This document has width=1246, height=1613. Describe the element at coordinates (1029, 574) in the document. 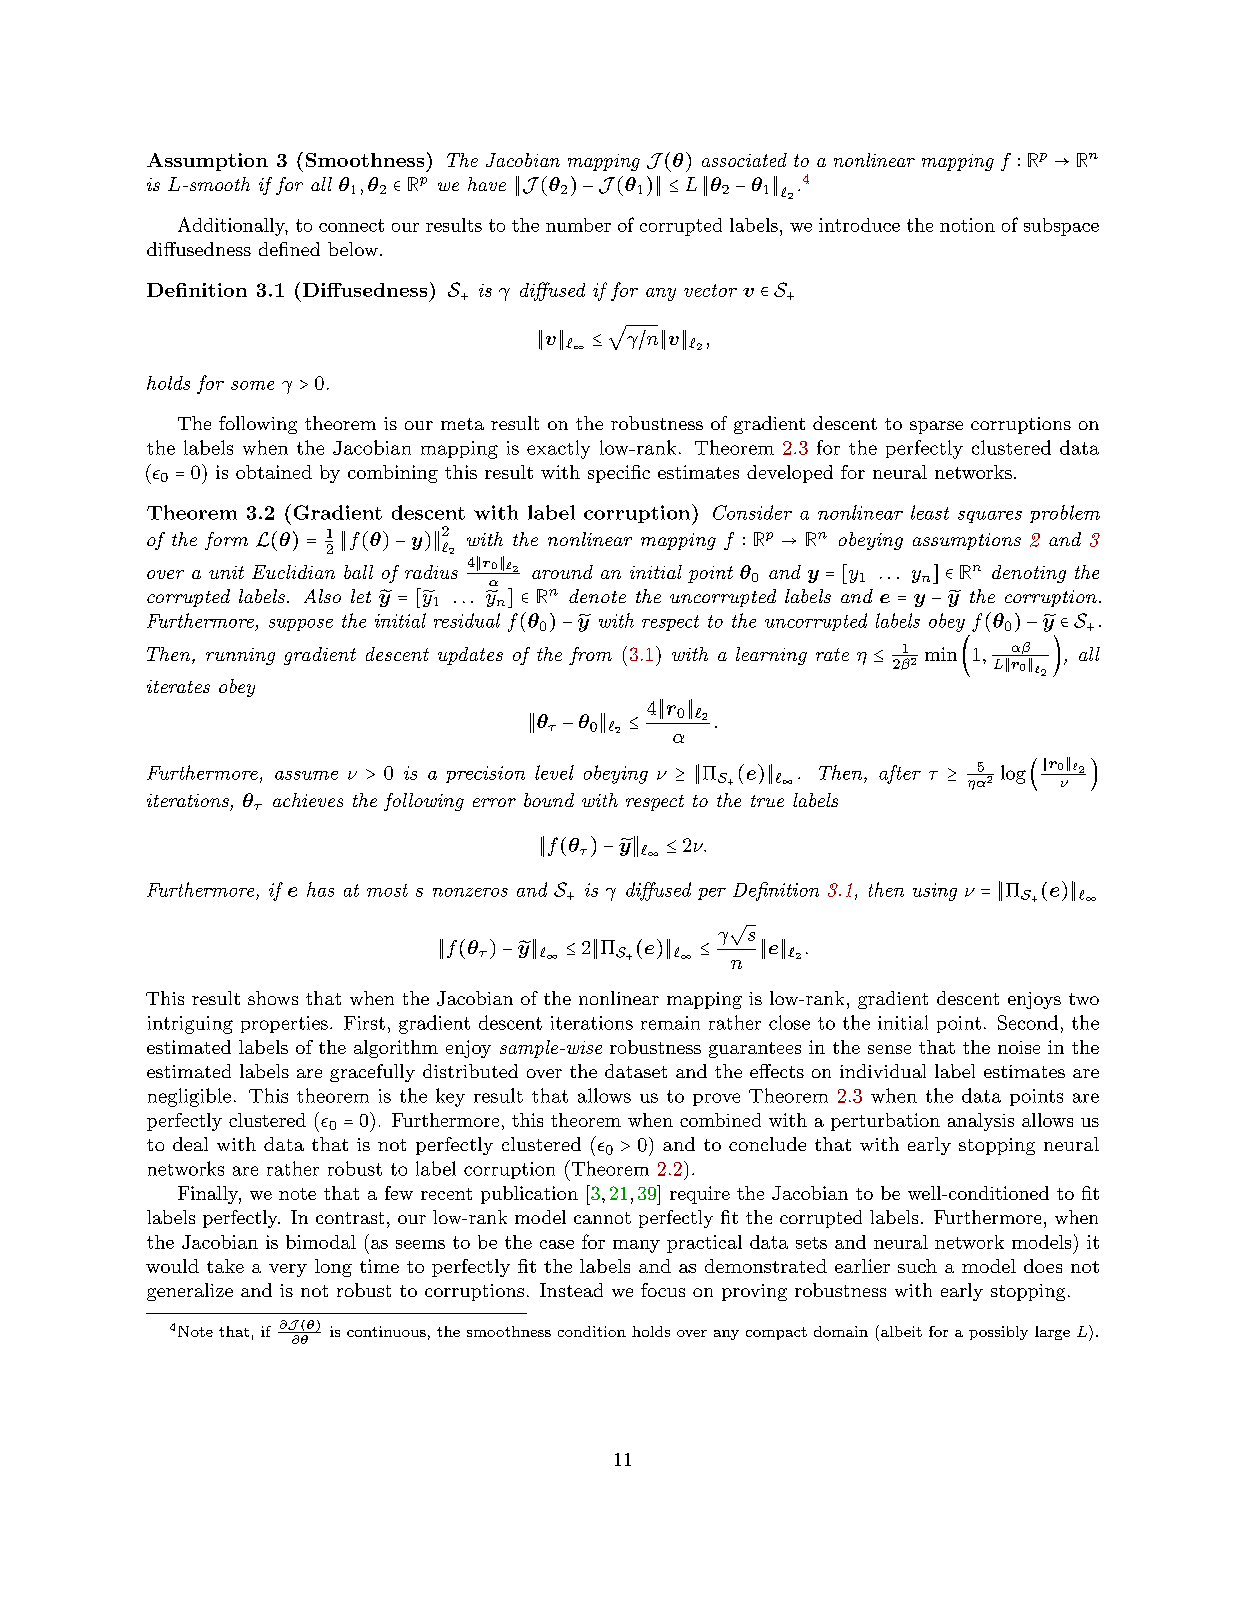

I see `denoting` at that location.
